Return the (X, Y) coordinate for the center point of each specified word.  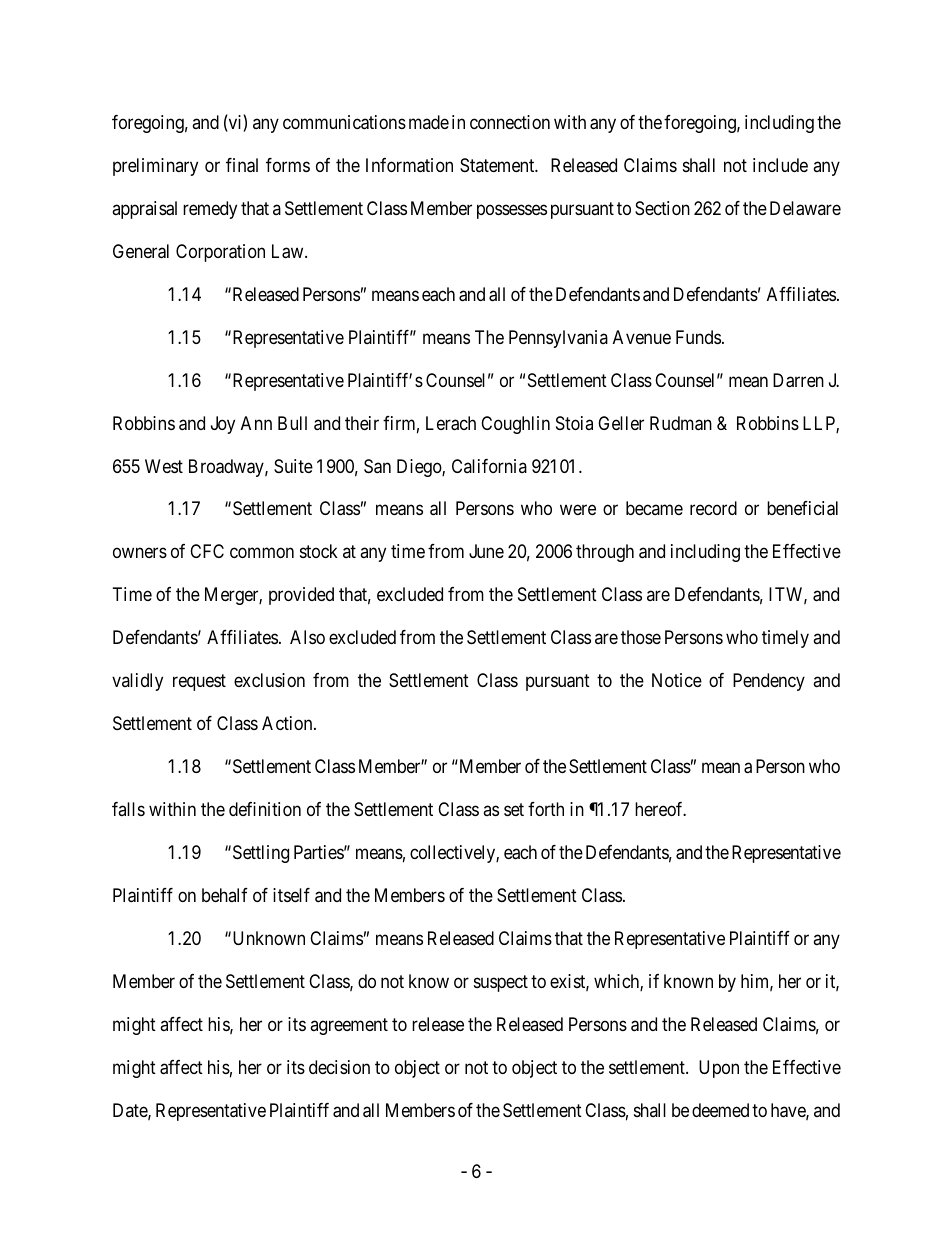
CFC (207, 551)
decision (339, 1067)
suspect (501, 983)
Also (307, 637)
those (641, 637)
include (780, 165)
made (429, 122)
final (242, 165)
